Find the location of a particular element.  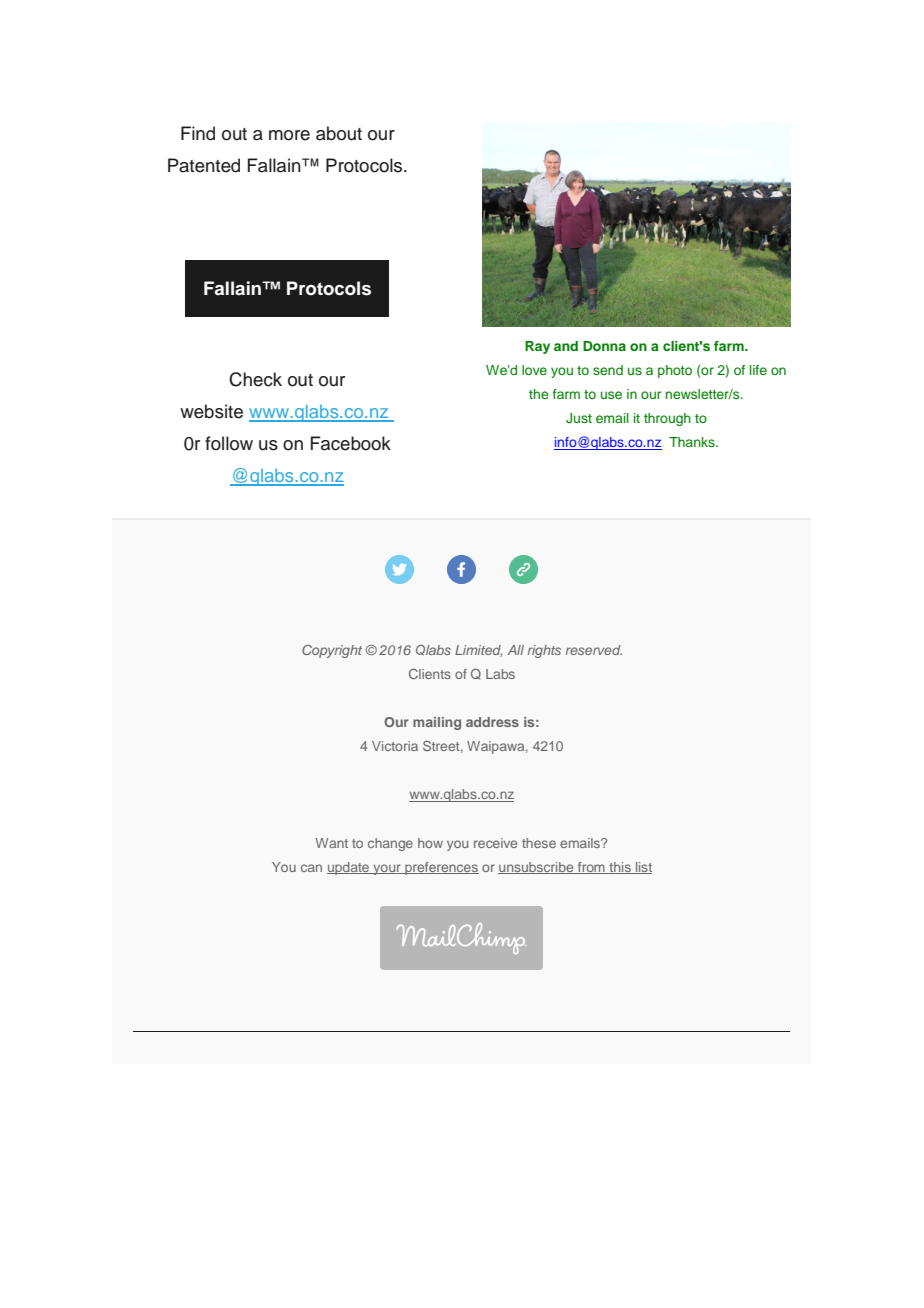

can is located at coordinates (311, 868).
